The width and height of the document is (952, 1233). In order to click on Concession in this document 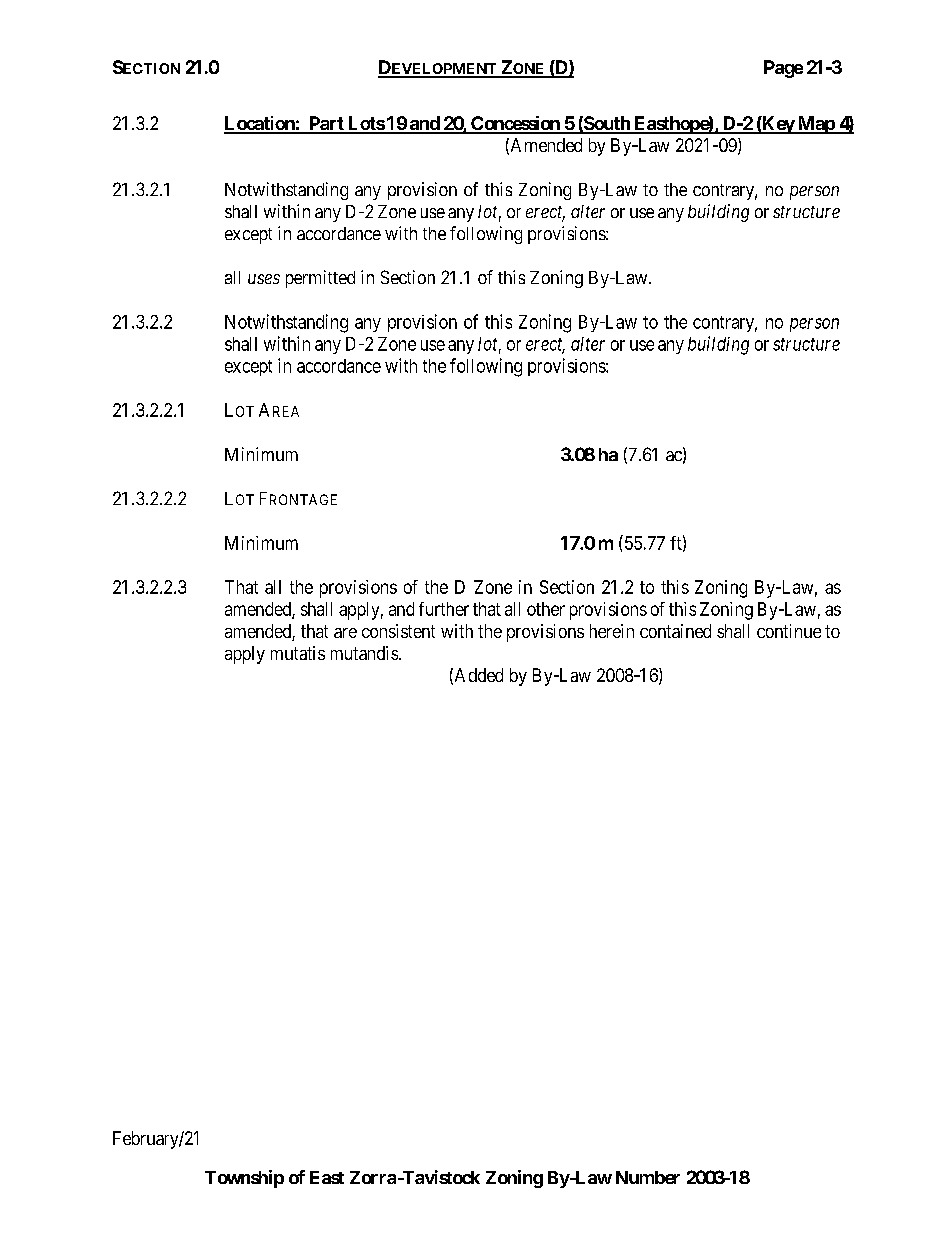, I will do `click(515, 124)`.
